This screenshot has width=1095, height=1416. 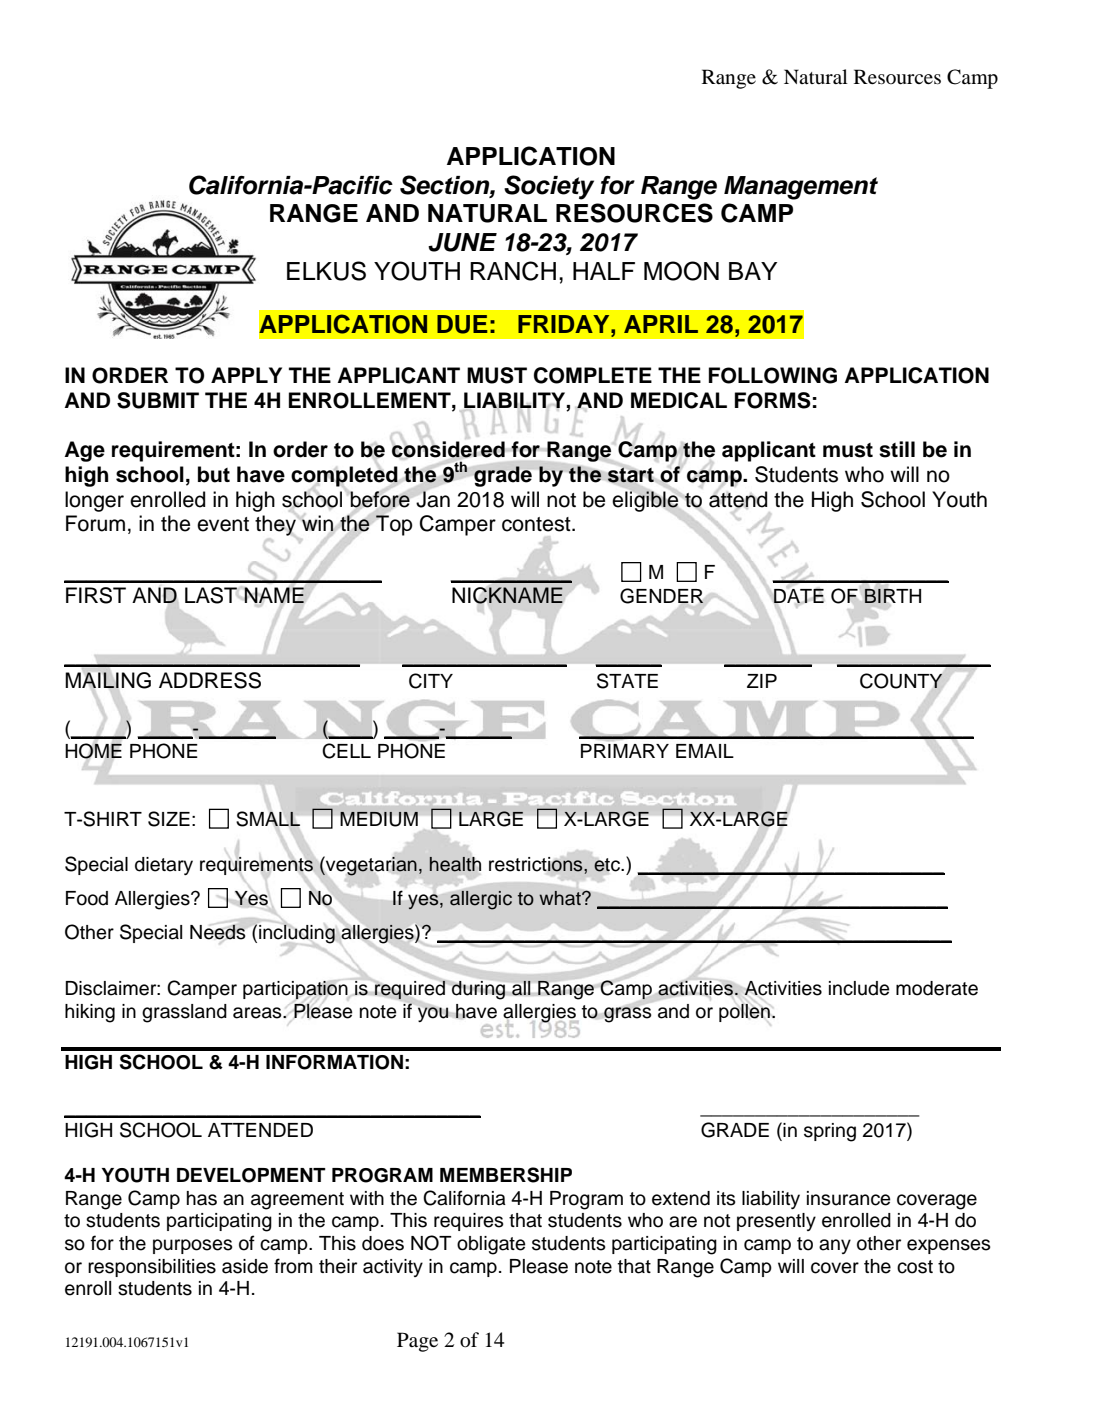 I want to click on Society, so click(x=549, y=187).
